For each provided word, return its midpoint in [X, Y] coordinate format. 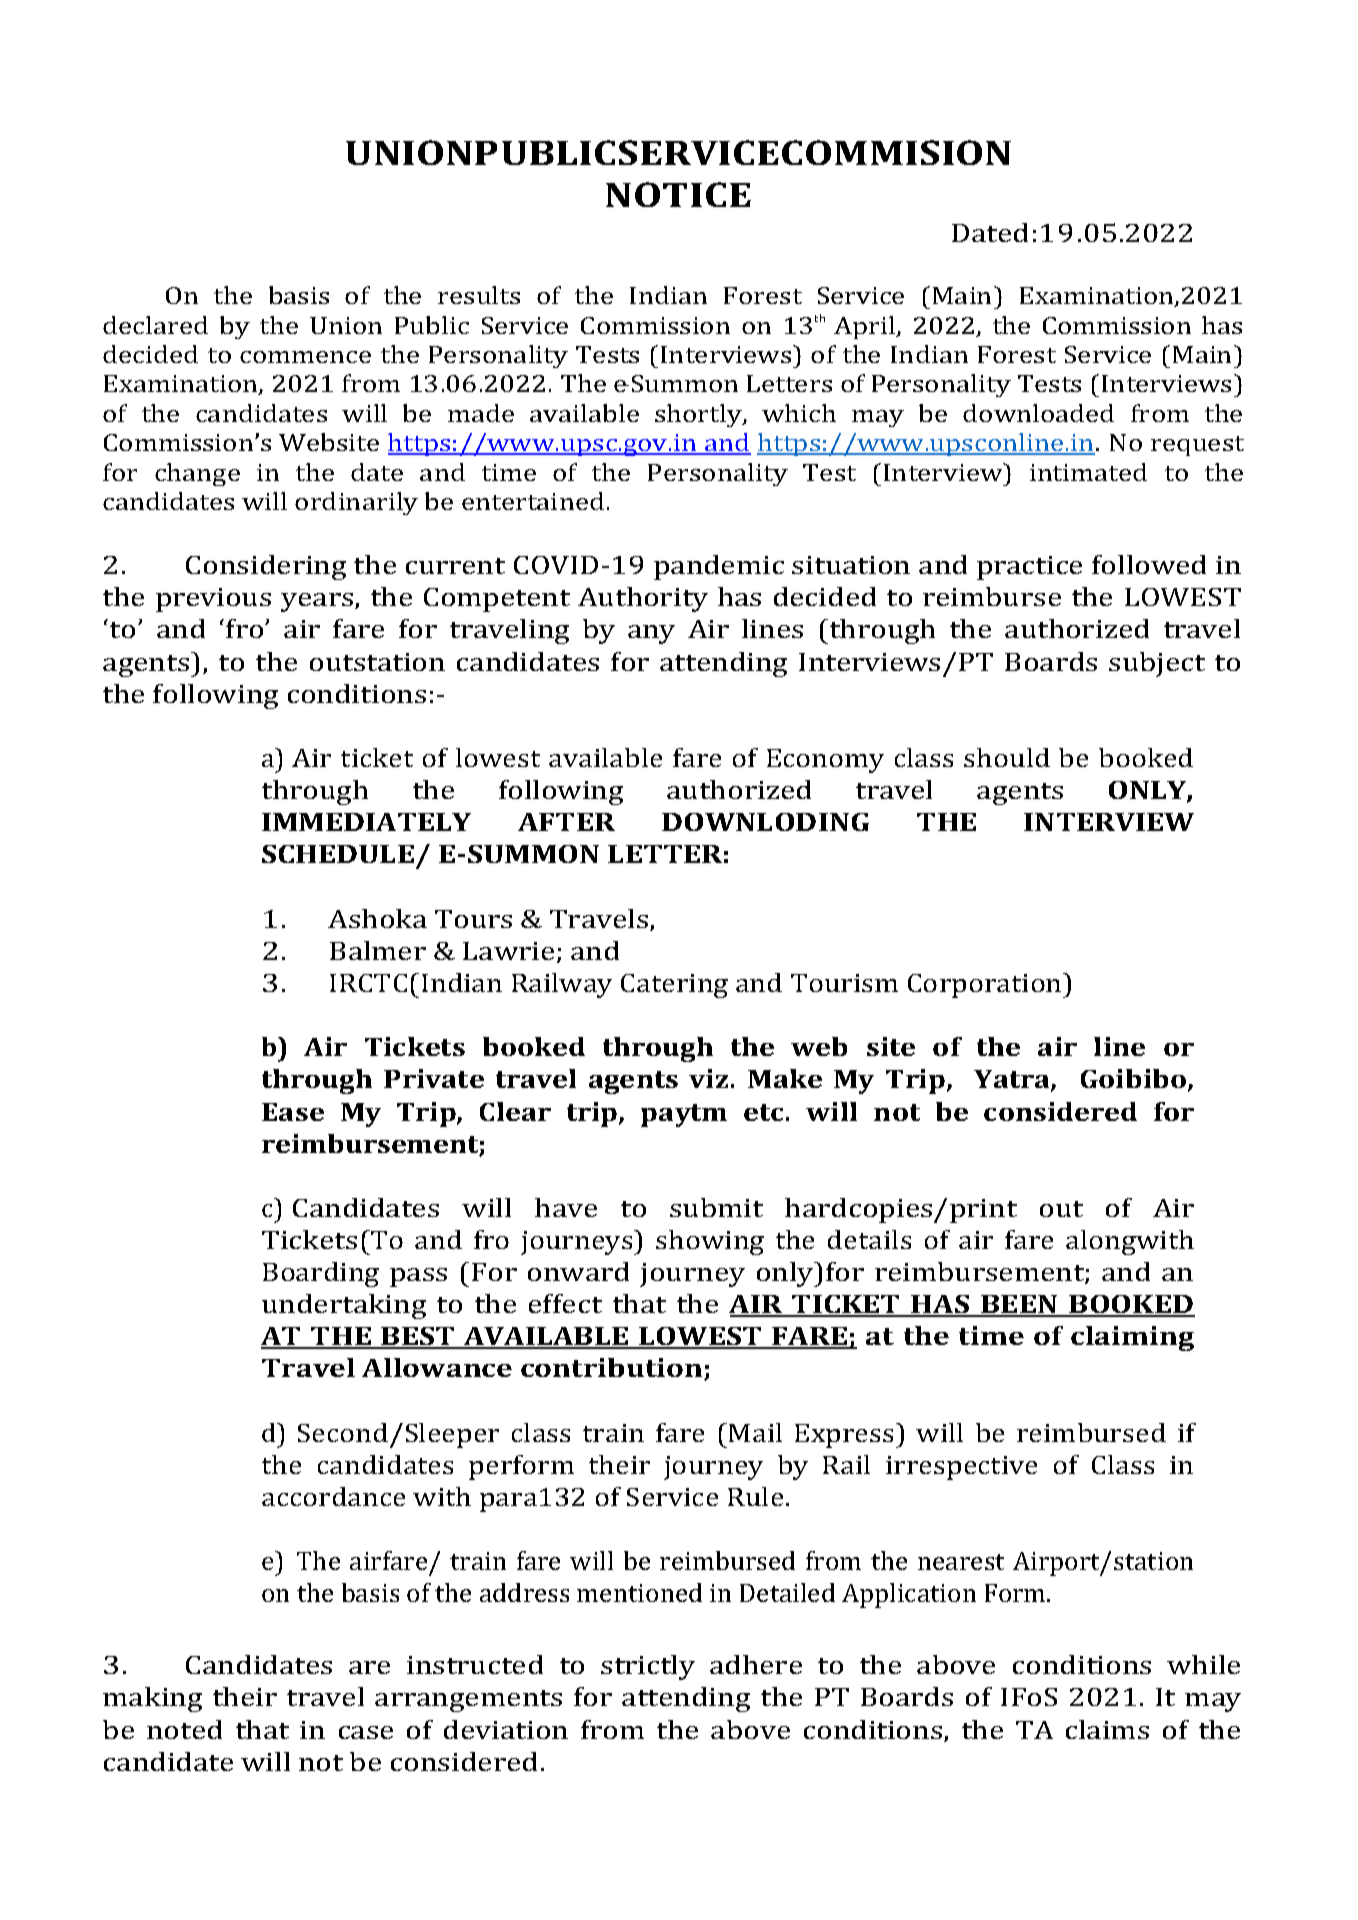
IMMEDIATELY [366, 822]
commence [305, 357]
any [651, 634]
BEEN [1020, 1305]
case [366, 1732]
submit [716, 1207]
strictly [648, 1667]
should [1007, 757]
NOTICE [678, 194]
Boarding [321, 1274]
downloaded [1038, 413]
